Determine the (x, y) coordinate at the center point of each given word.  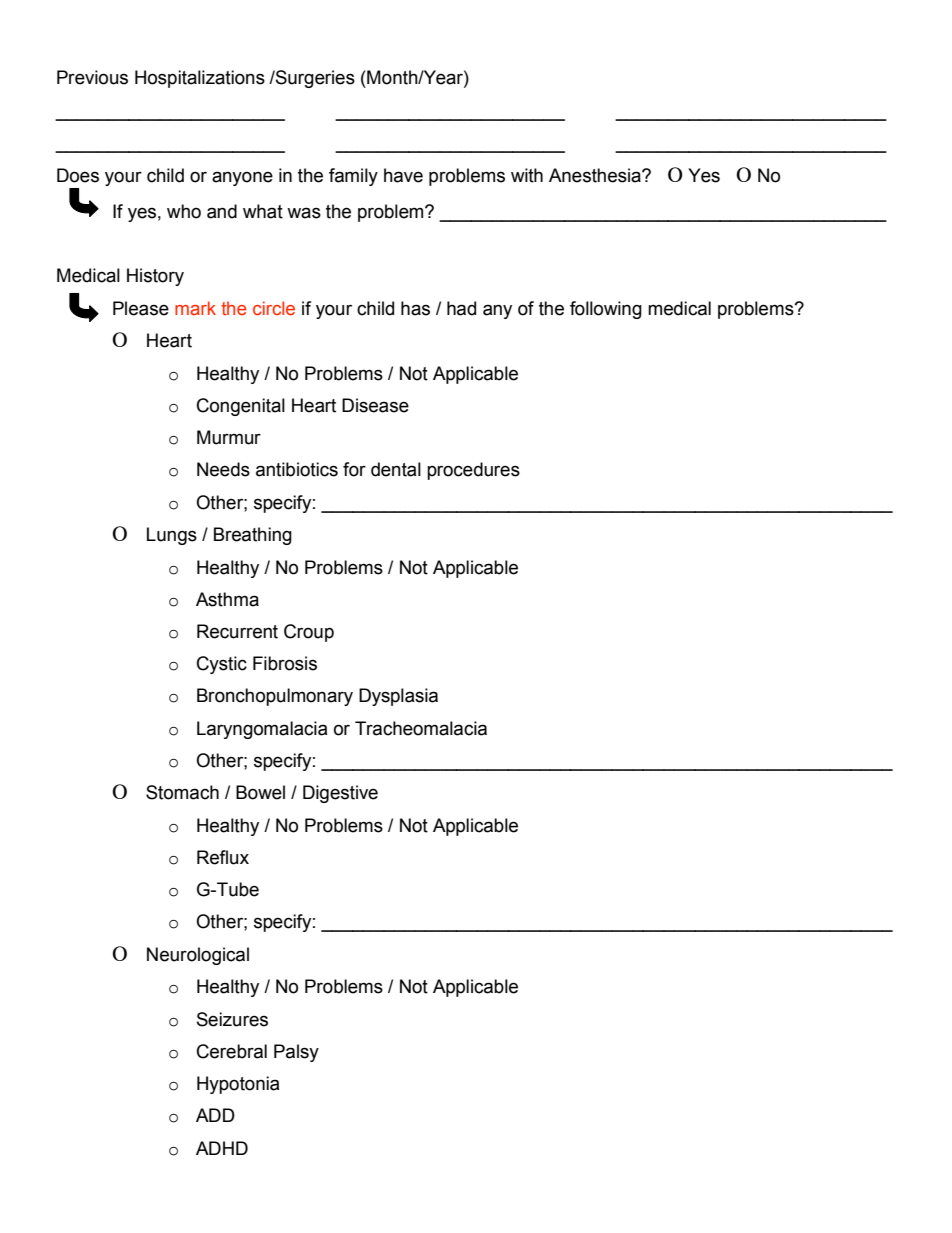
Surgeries (314, 79)
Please (141, 308)
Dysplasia (398, 697)
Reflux (223, 857)
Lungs (172, 536)
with (527, 175)
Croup (309, 633)
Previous (92, 77)
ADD (215, 1115)
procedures (473, 471)
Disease (375, 405)
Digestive (340, 794)
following (606, 310)
